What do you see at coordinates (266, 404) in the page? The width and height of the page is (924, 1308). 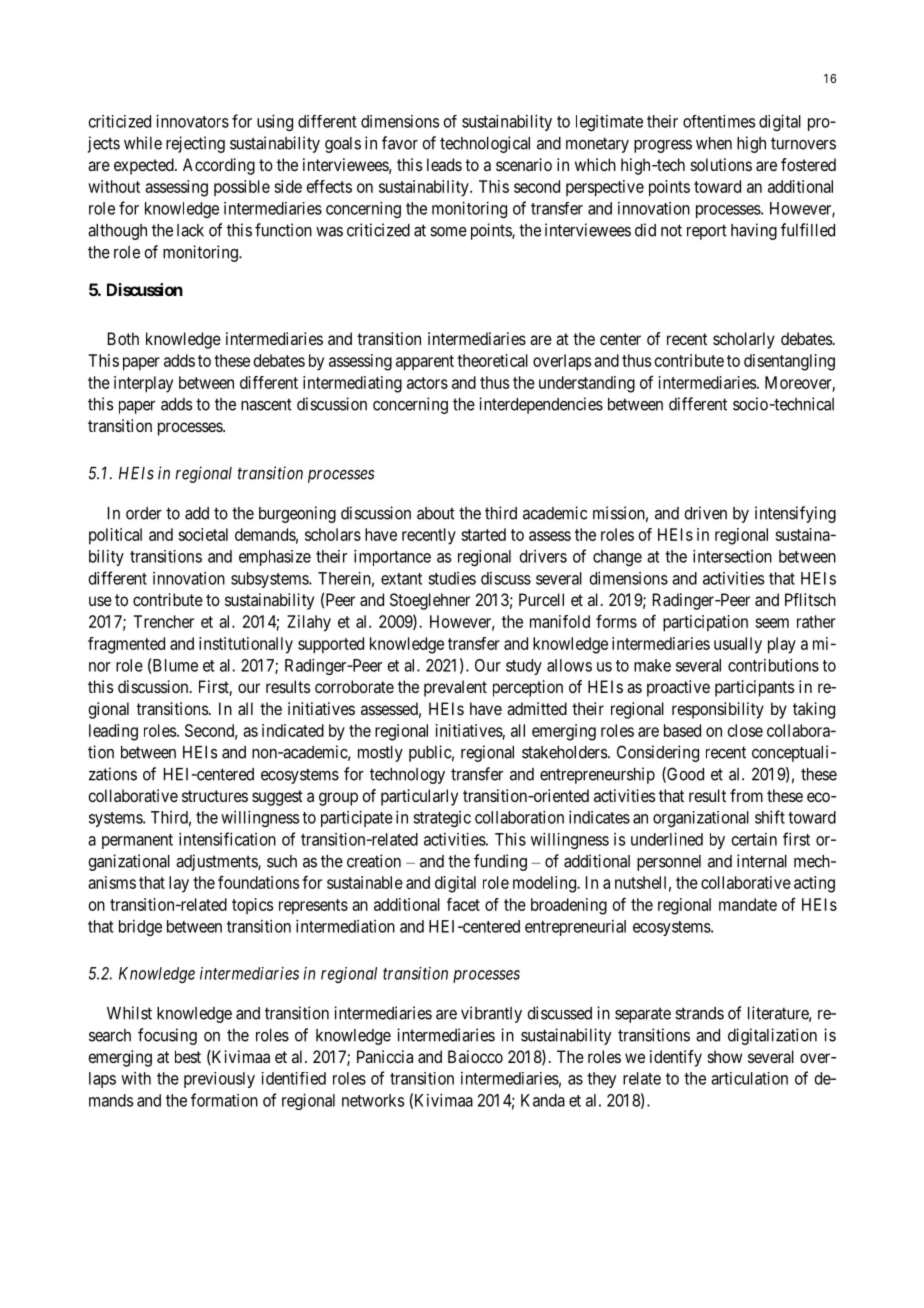 I see `nascent` at bounding box center [266, 404].
